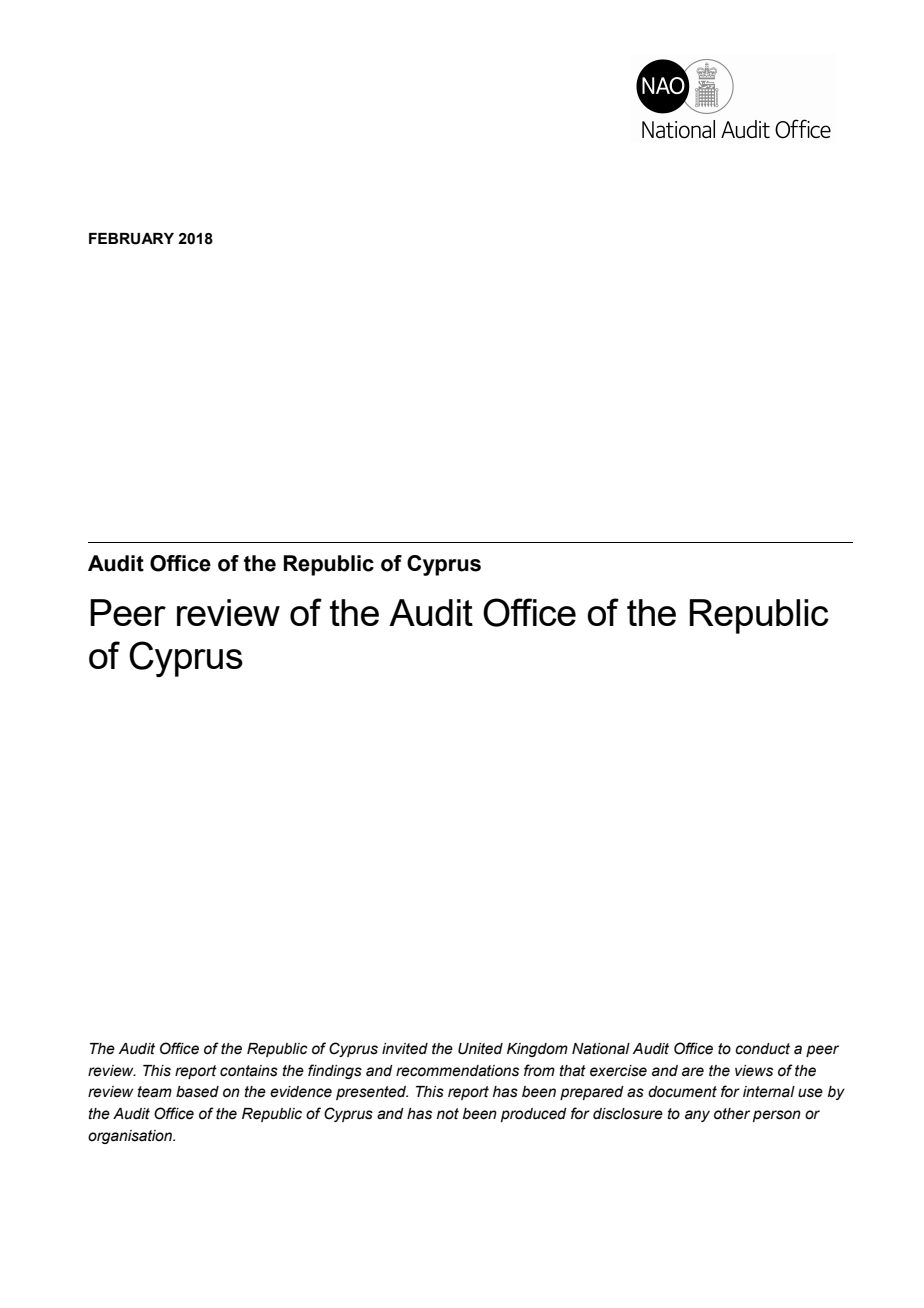 The image size is (924, 1308). What do you see at coordinates (754, 1071) in the screenshot?
I see `views` at bounding box center [754, 1071].
